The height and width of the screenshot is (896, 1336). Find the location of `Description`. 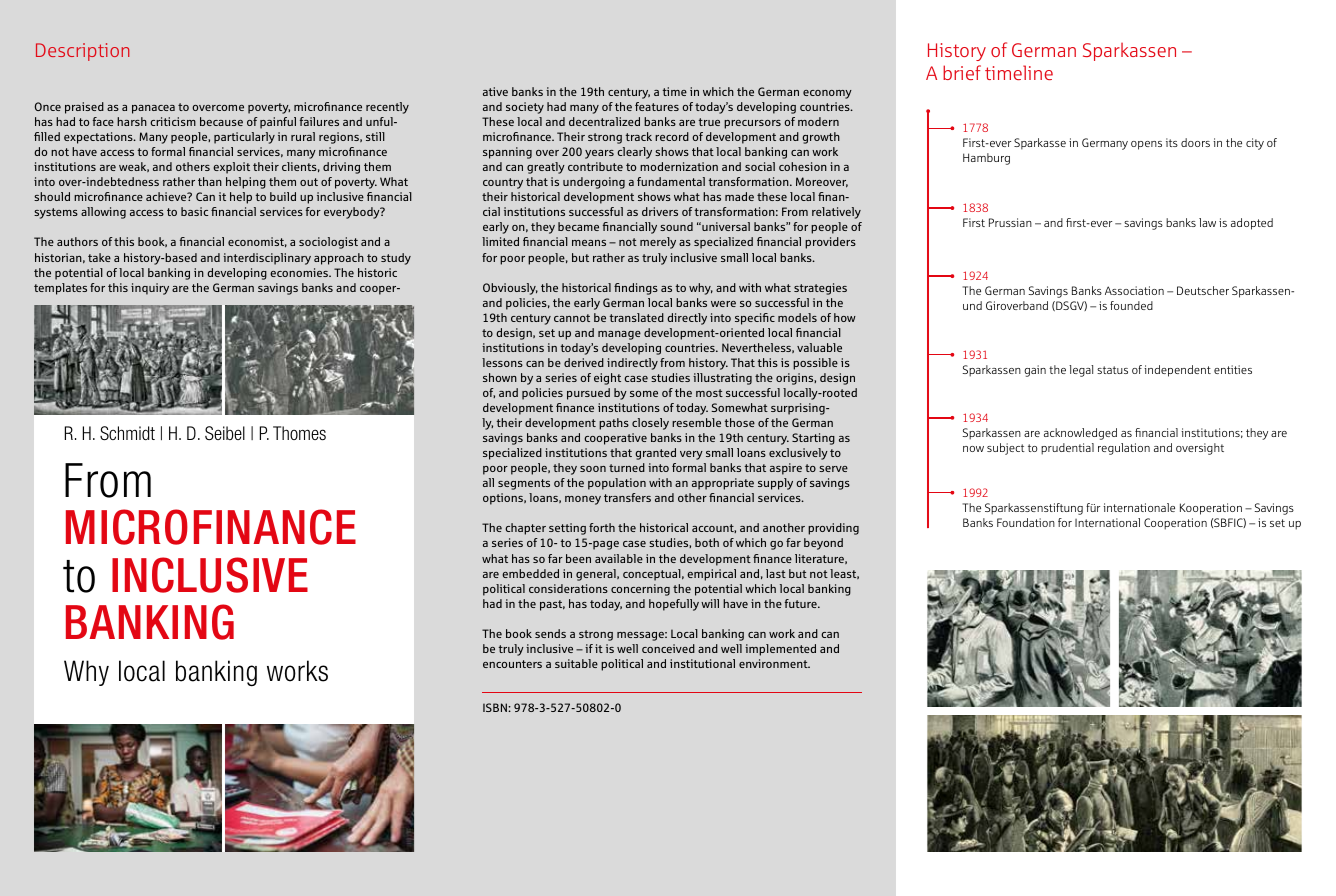

Description is located at coordinates (82, 52).
